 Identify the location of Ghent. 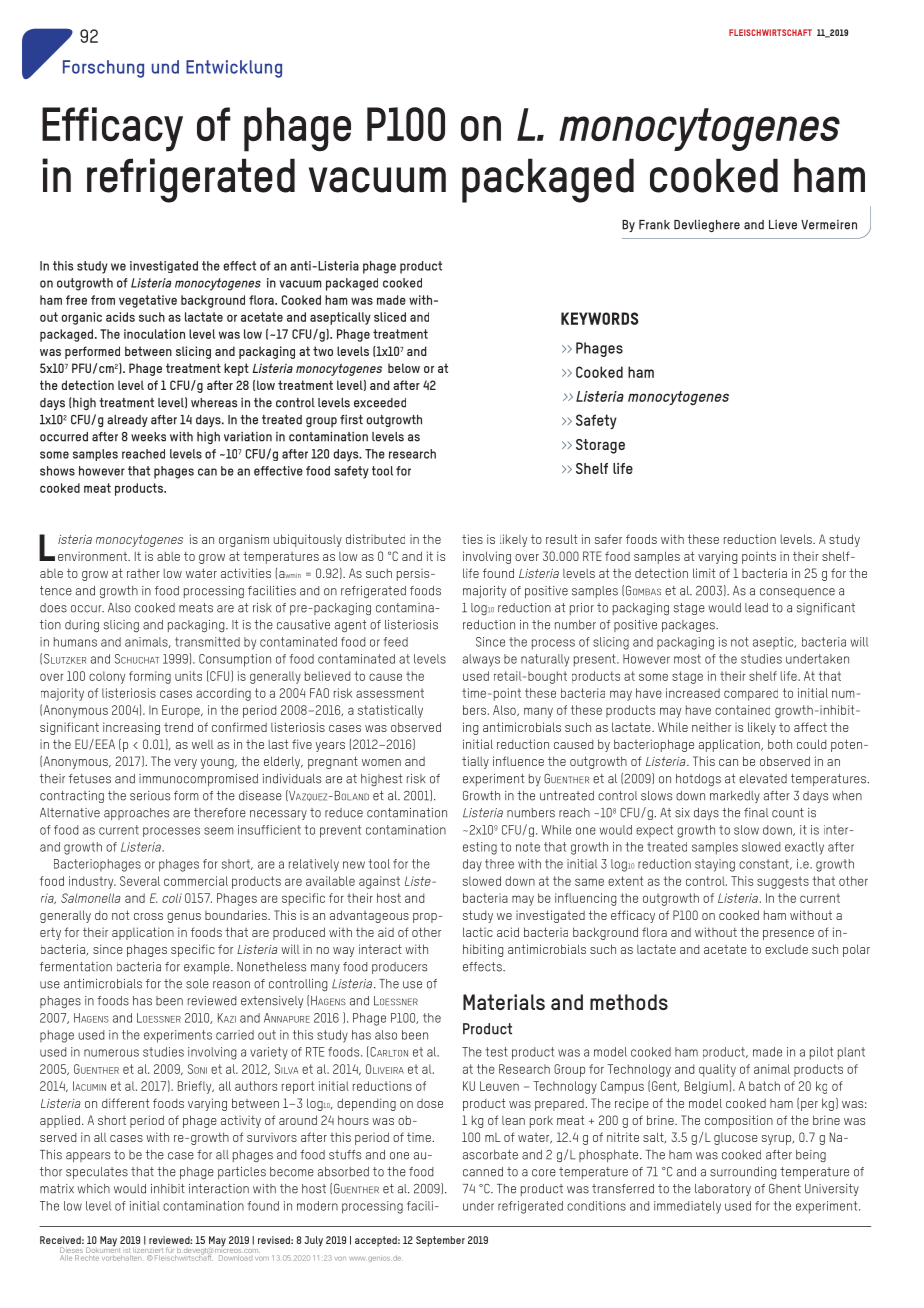
(785, 1189).
